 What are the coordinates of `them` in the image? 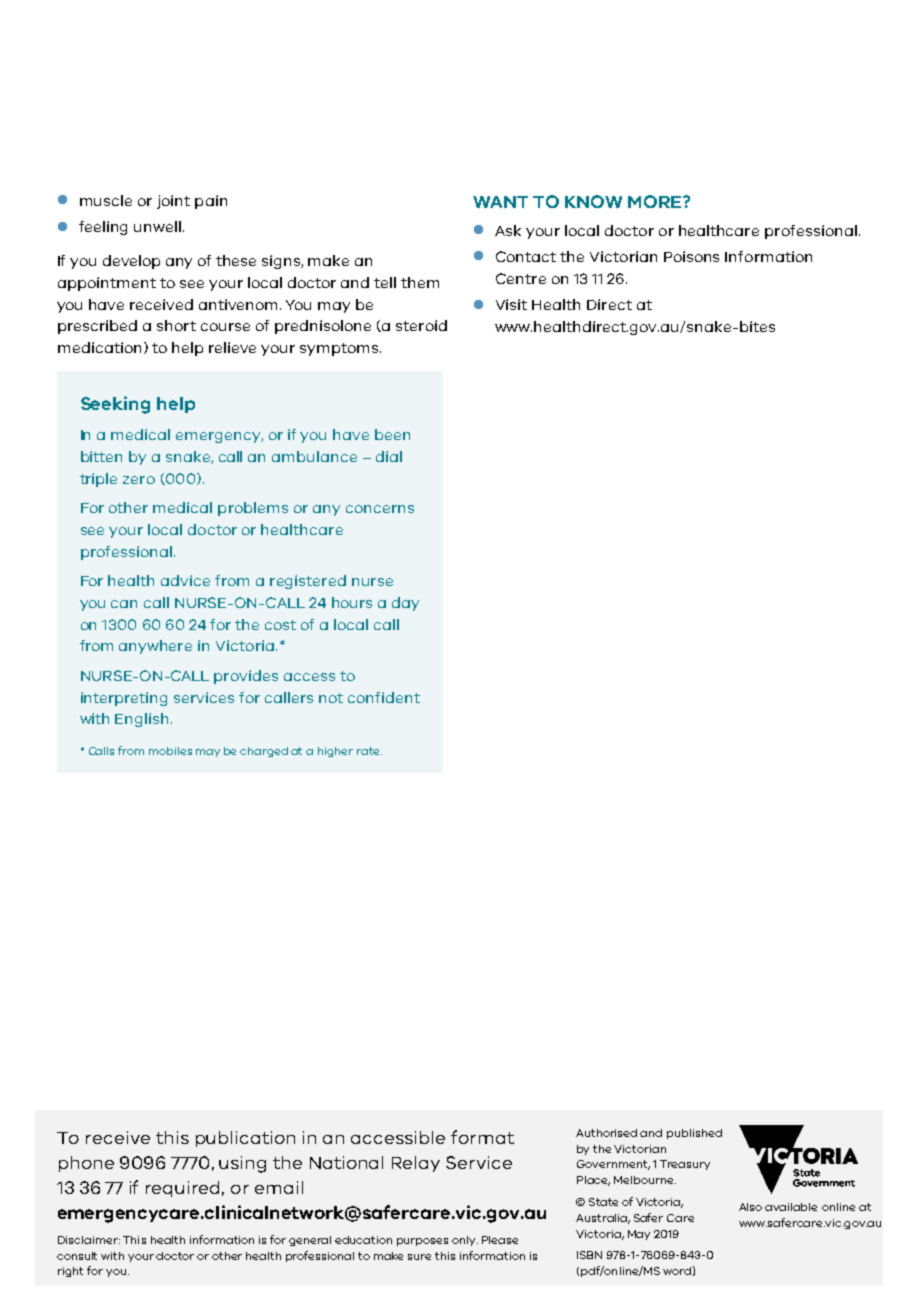 It's located at (420, 282).
